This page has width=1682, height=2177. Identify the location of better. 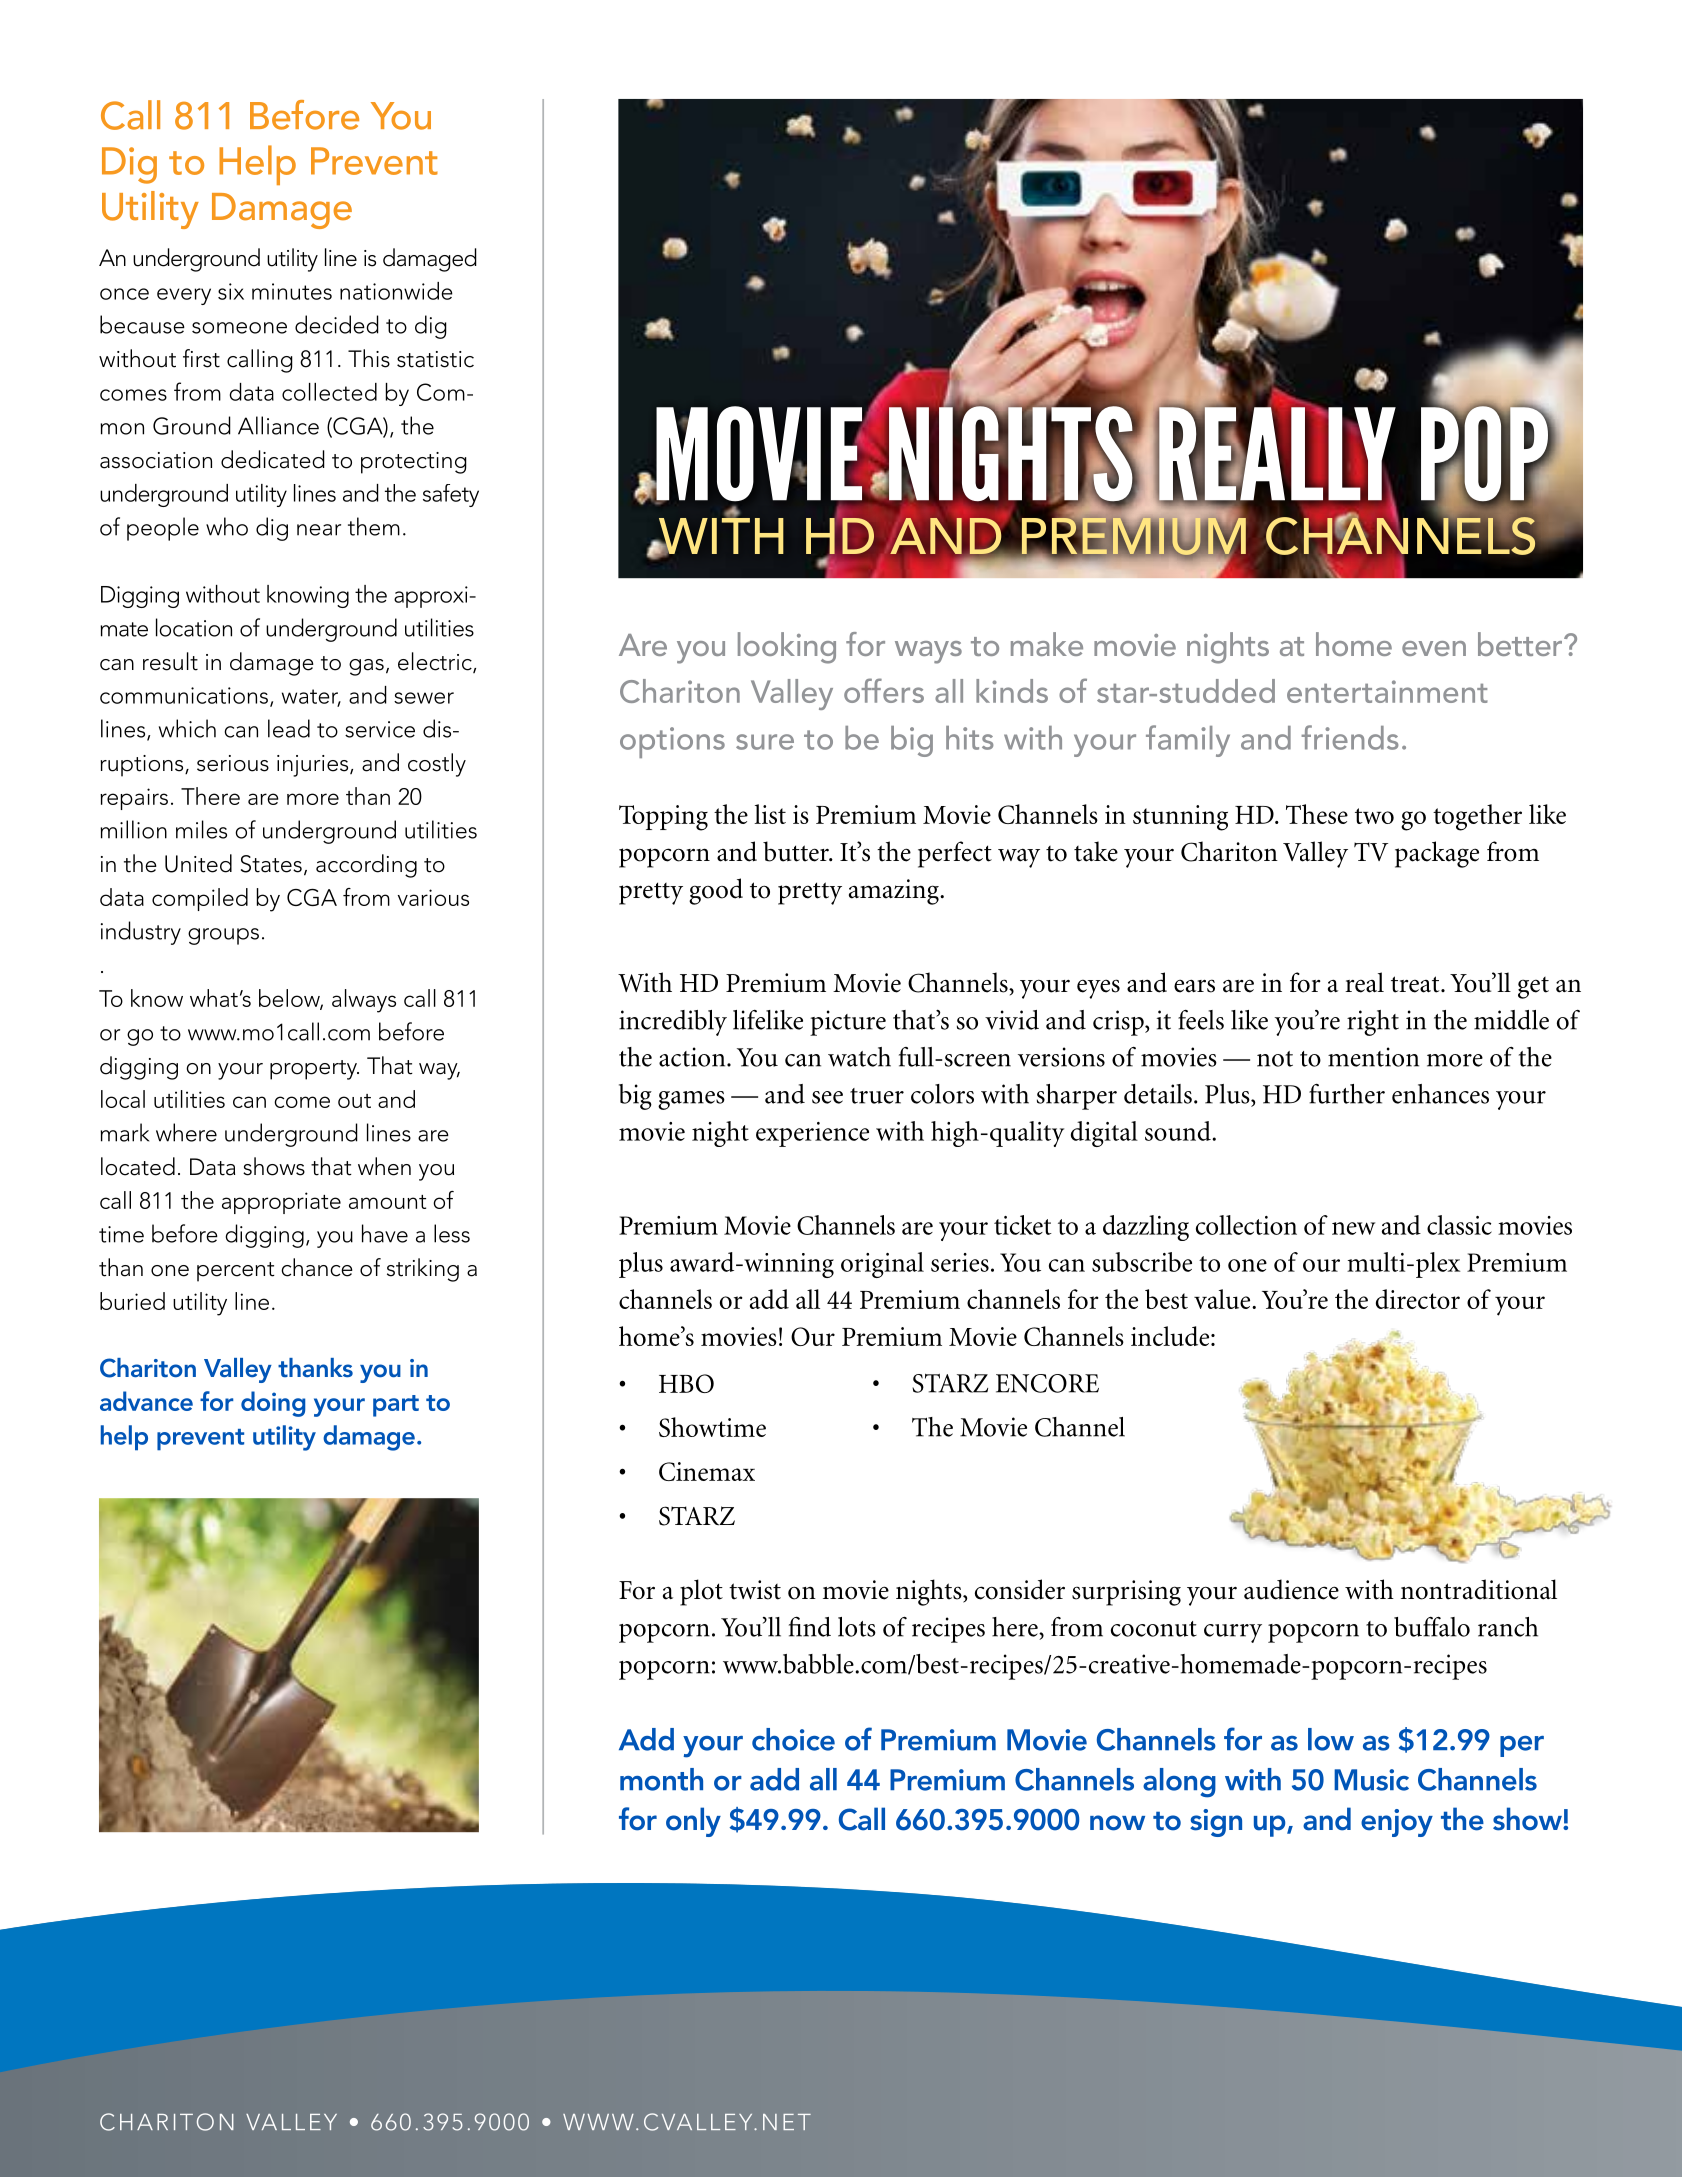
(1521, 644).
